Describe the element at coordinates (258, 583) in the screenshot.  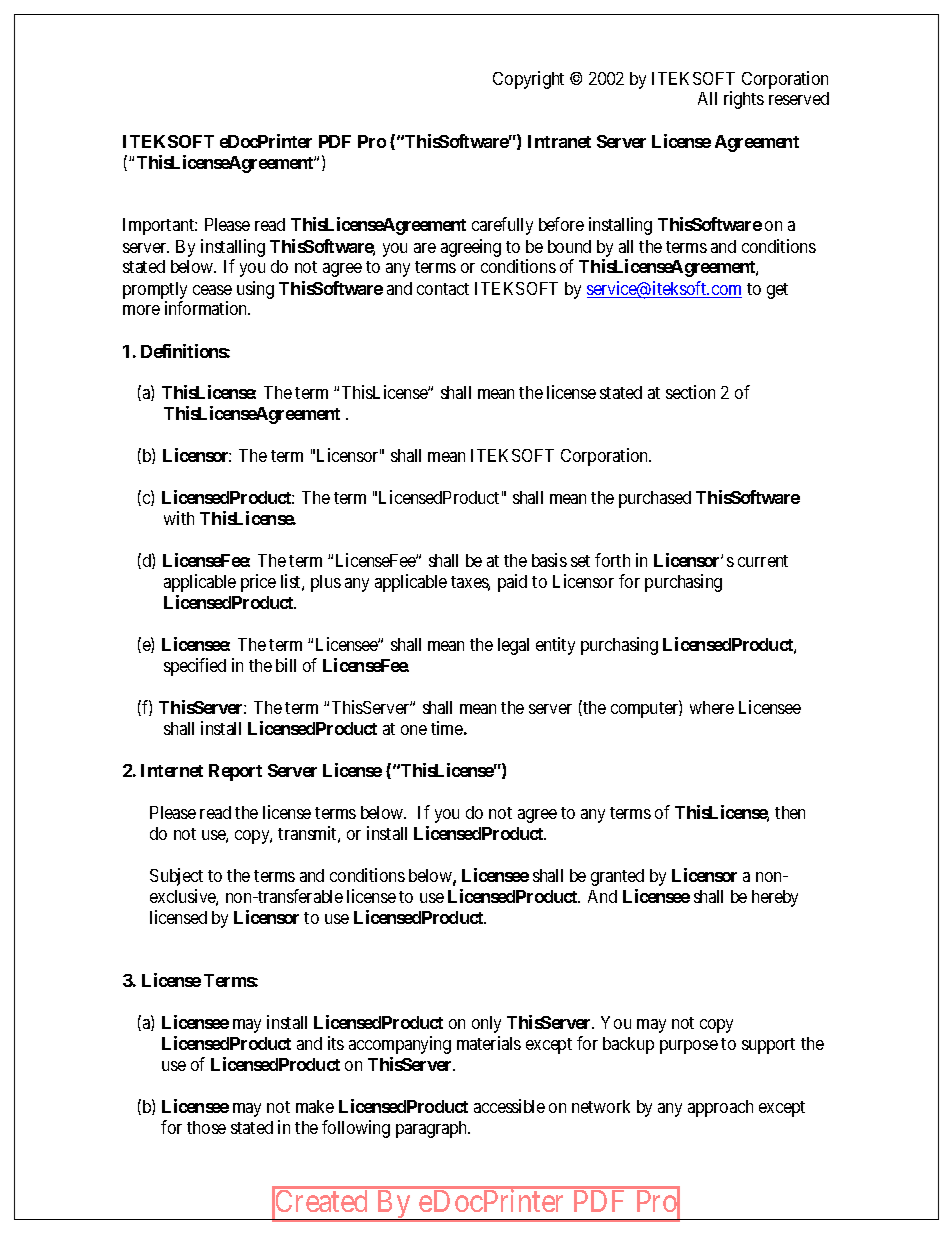
I see `price` at that location.
